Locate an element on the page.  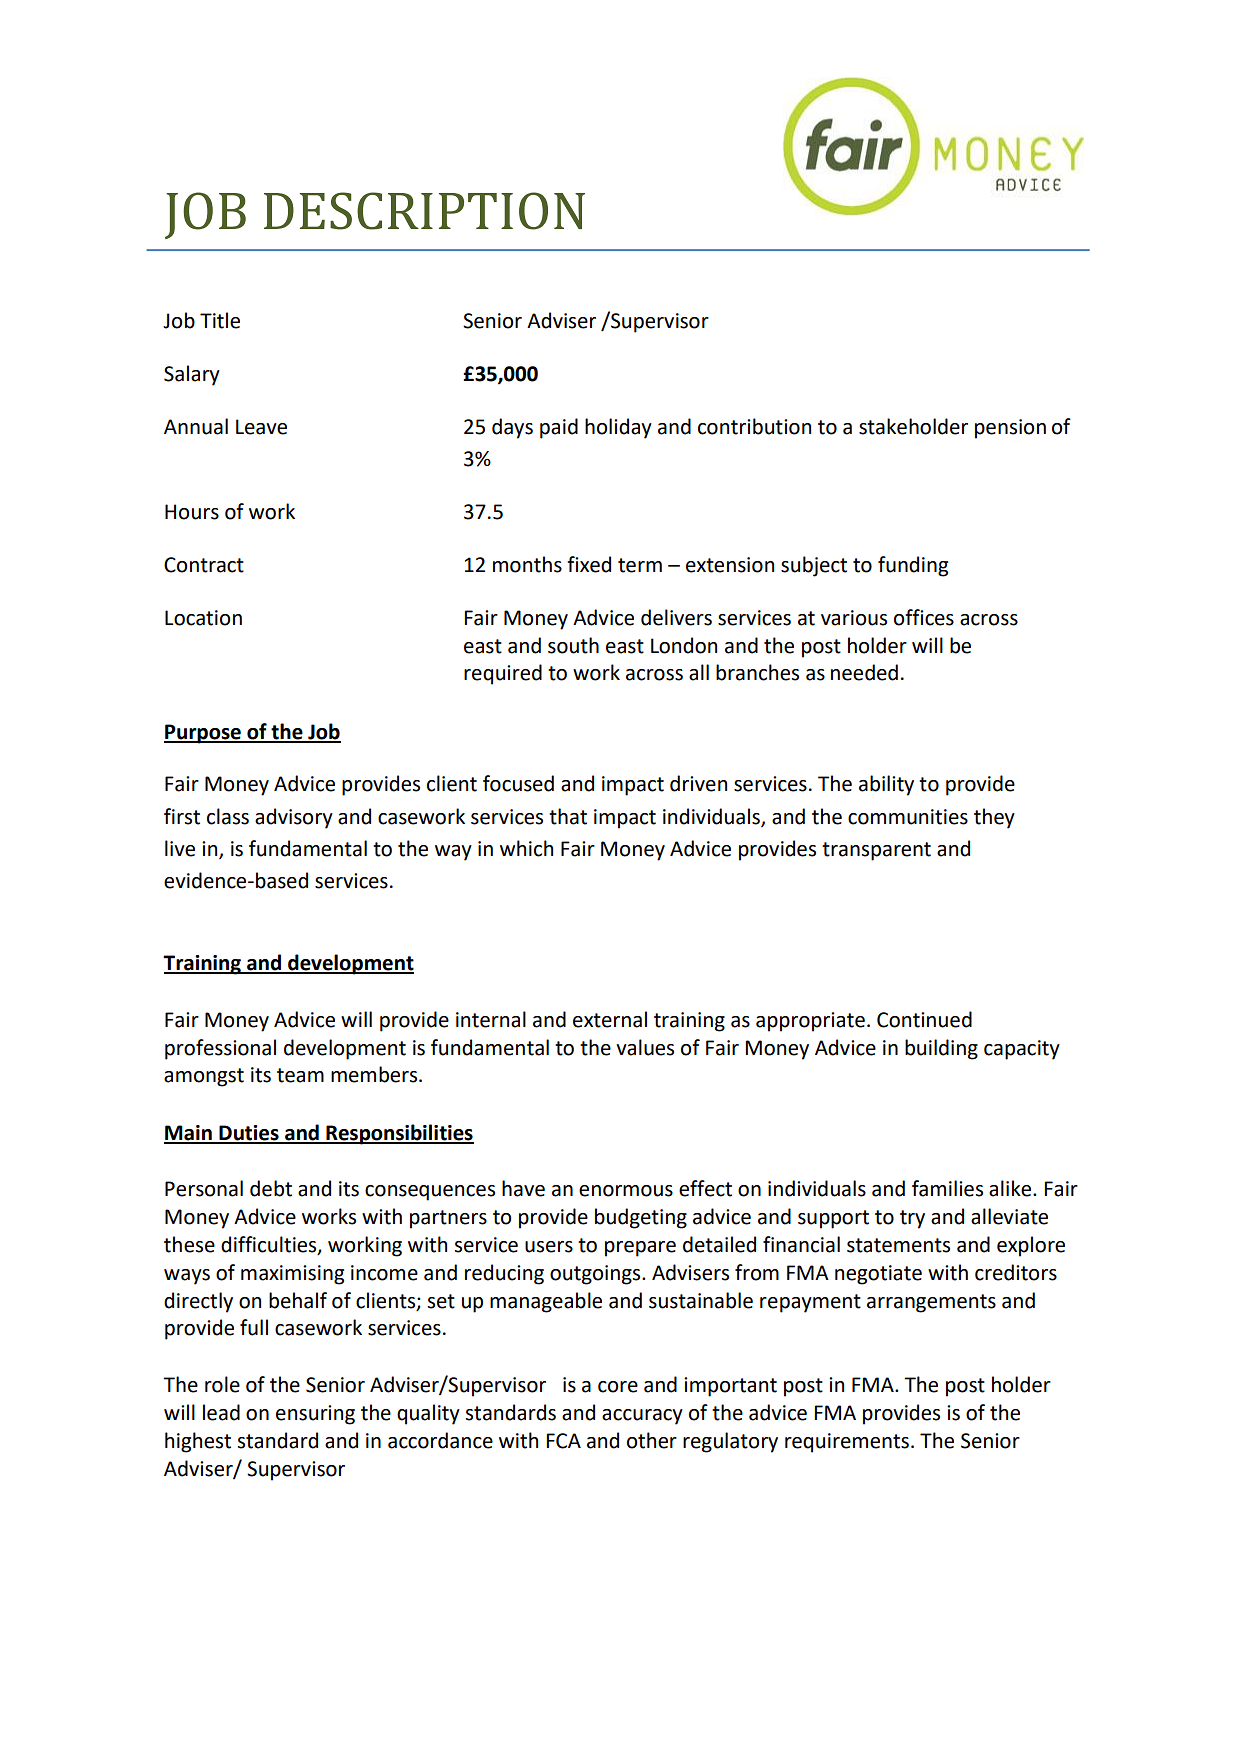
advisory is located at coordinates (294, 818).
